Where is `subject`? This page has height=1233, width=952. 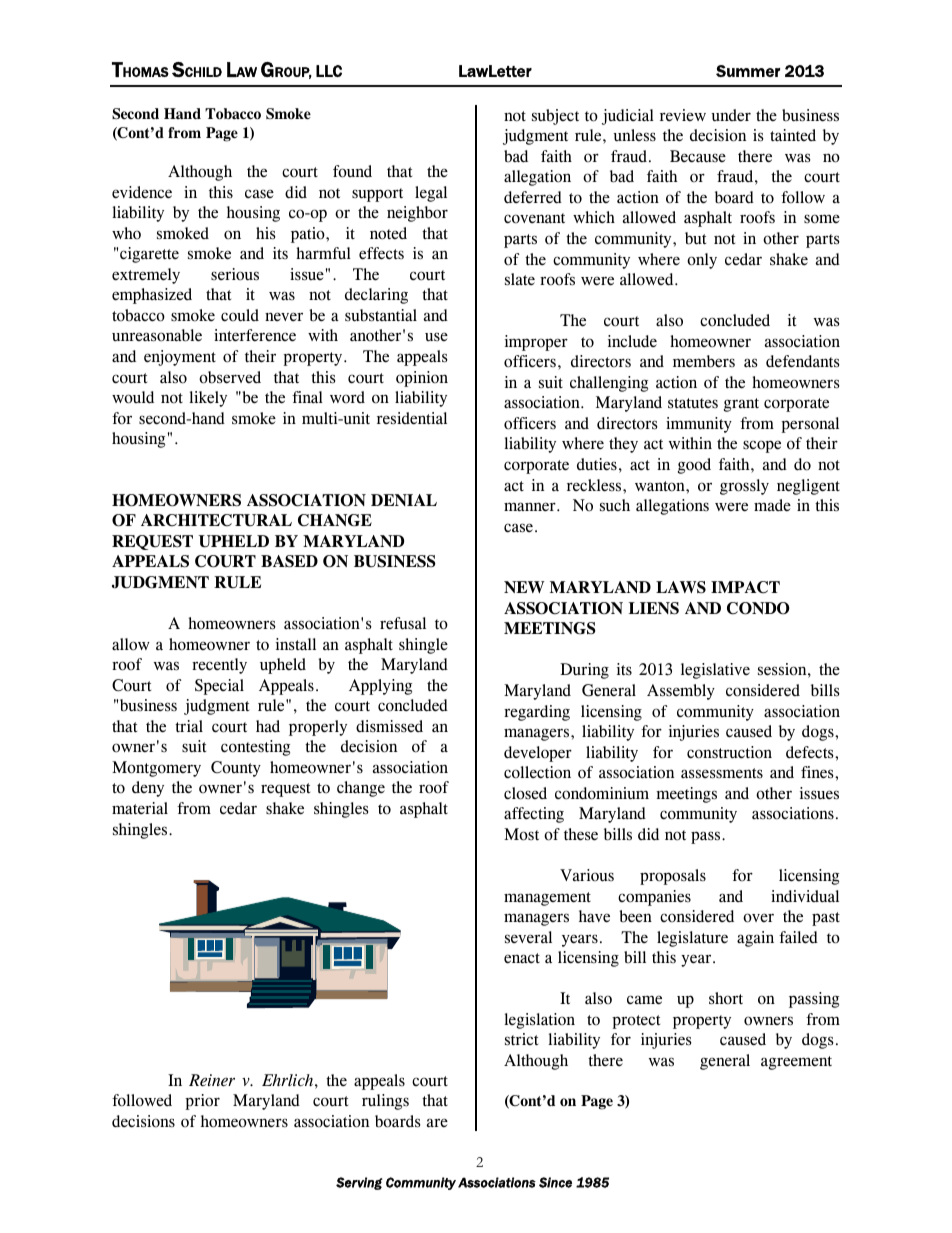 subject is located at coordinates (555, 117).
